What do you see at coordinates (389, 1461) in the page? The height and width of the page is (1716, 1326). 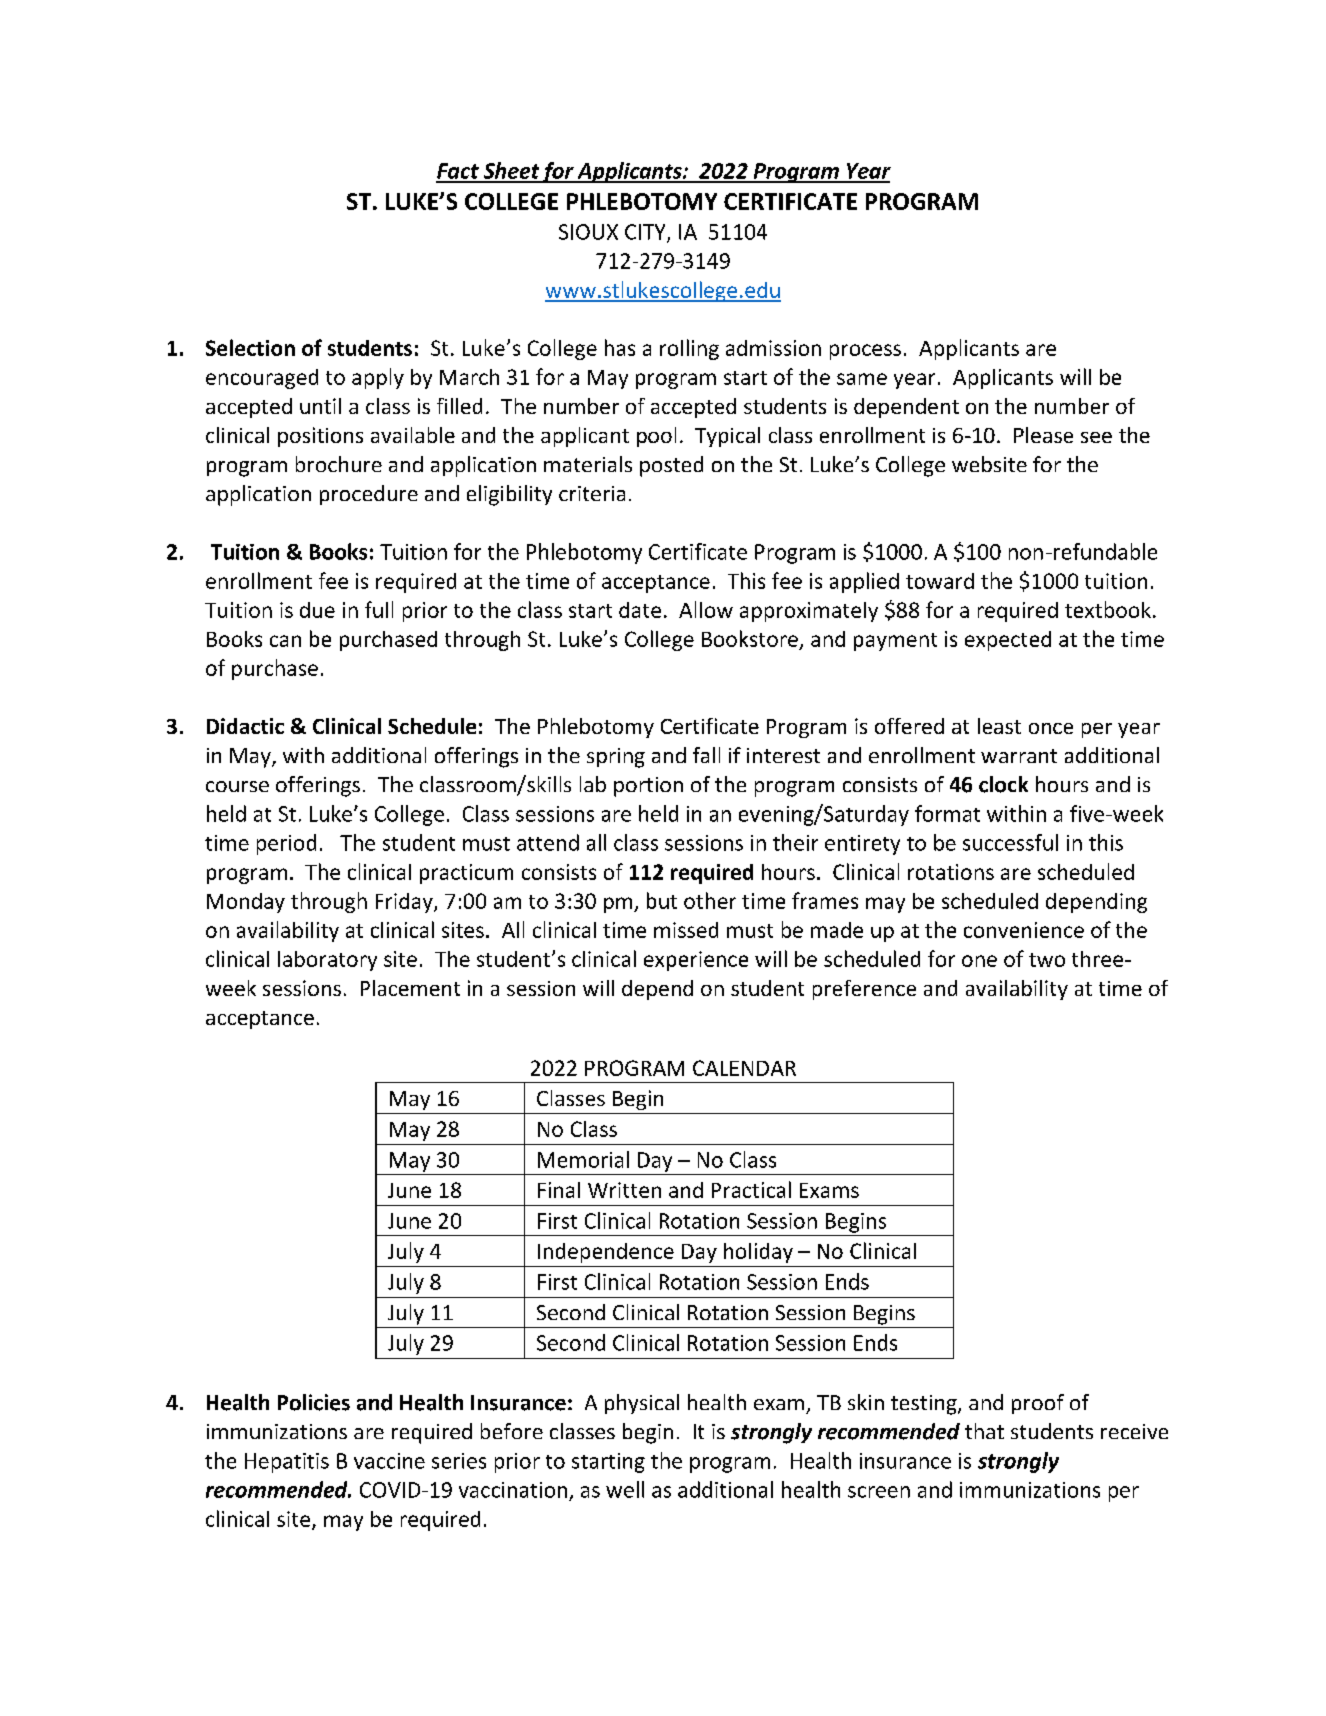 I see `vaccine` at bounding box center [389, 1461].
